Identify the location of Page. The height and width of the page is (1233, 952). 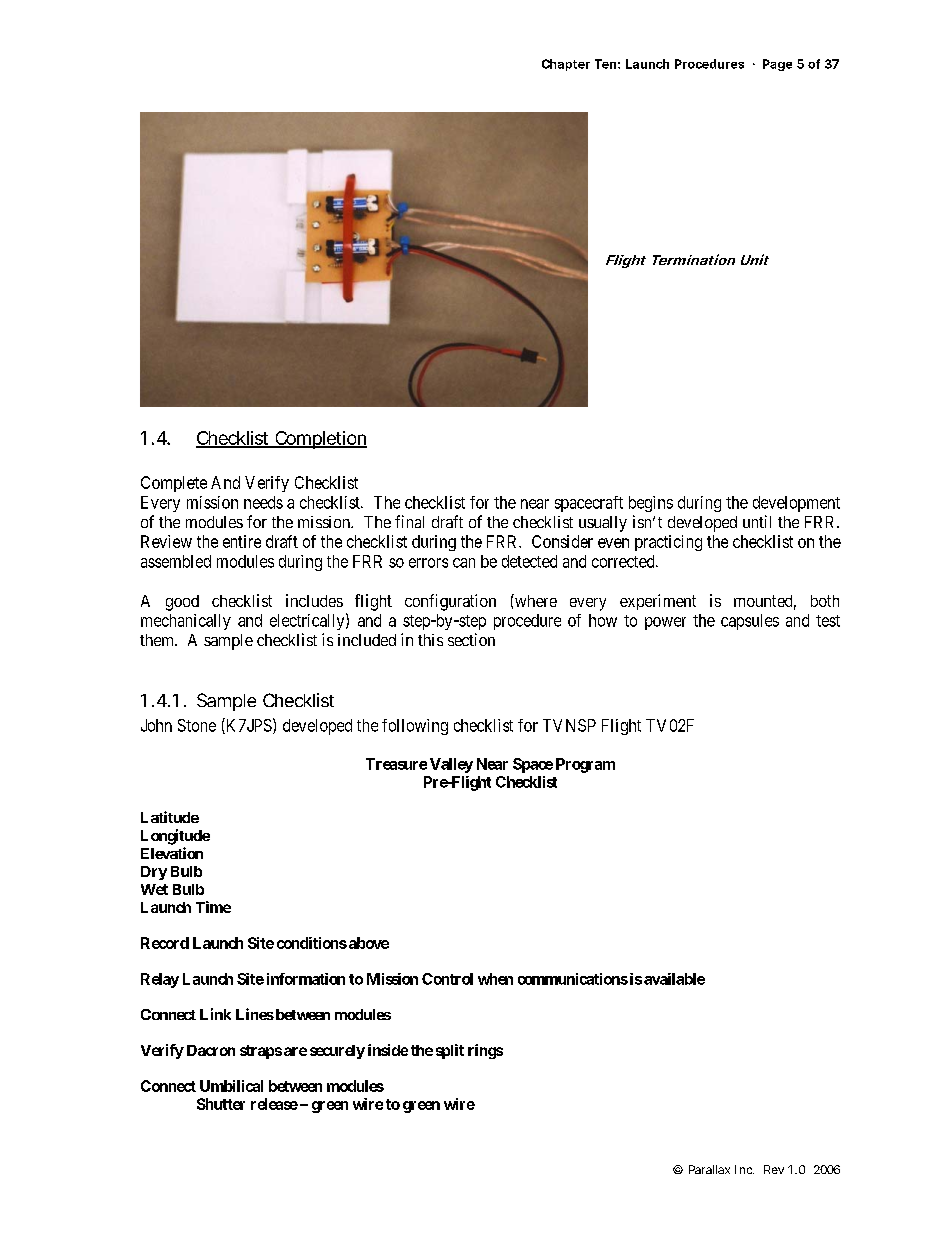
(777, 65).
